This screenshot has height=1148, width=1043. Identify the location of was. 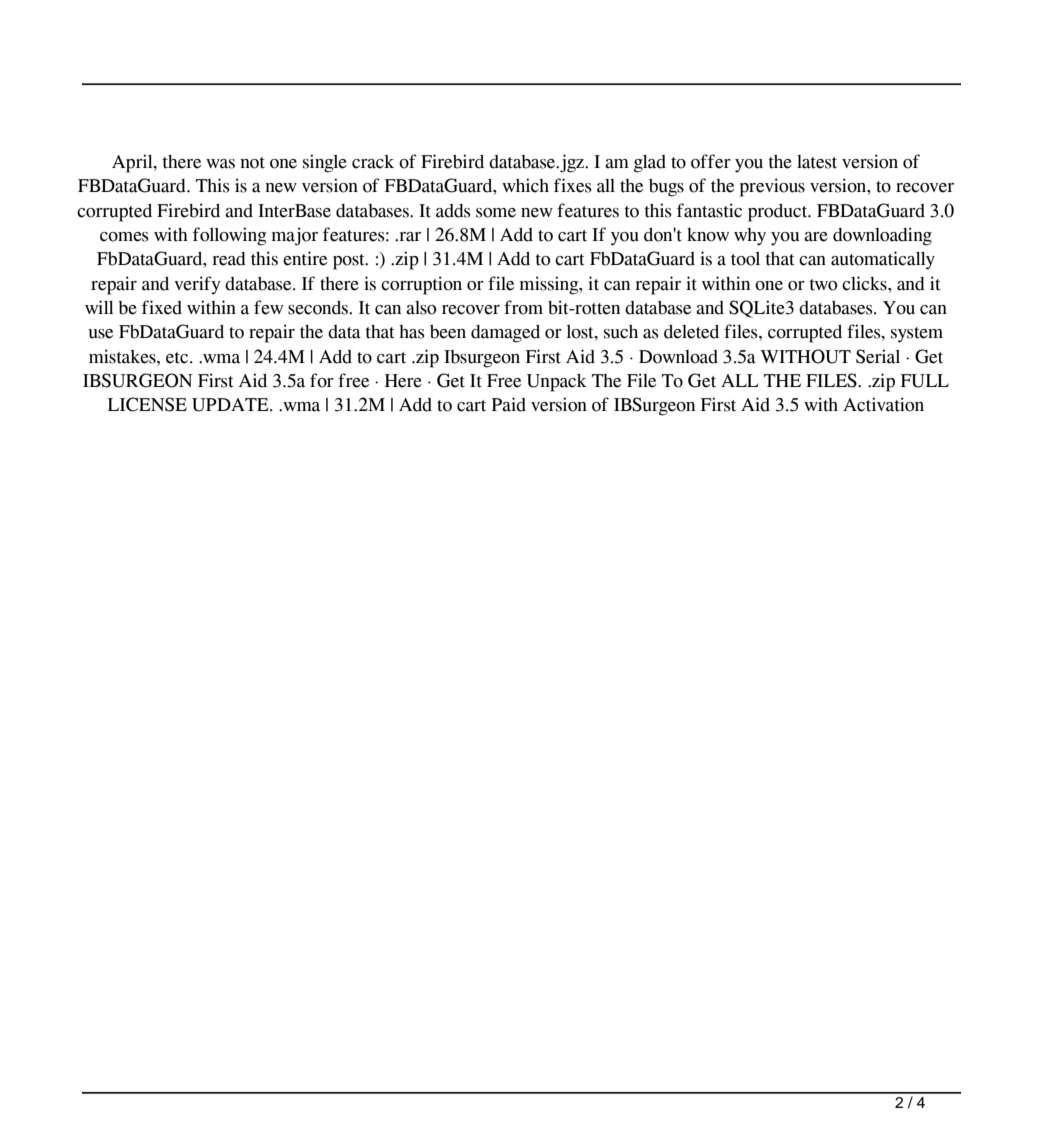
(220, 164).
